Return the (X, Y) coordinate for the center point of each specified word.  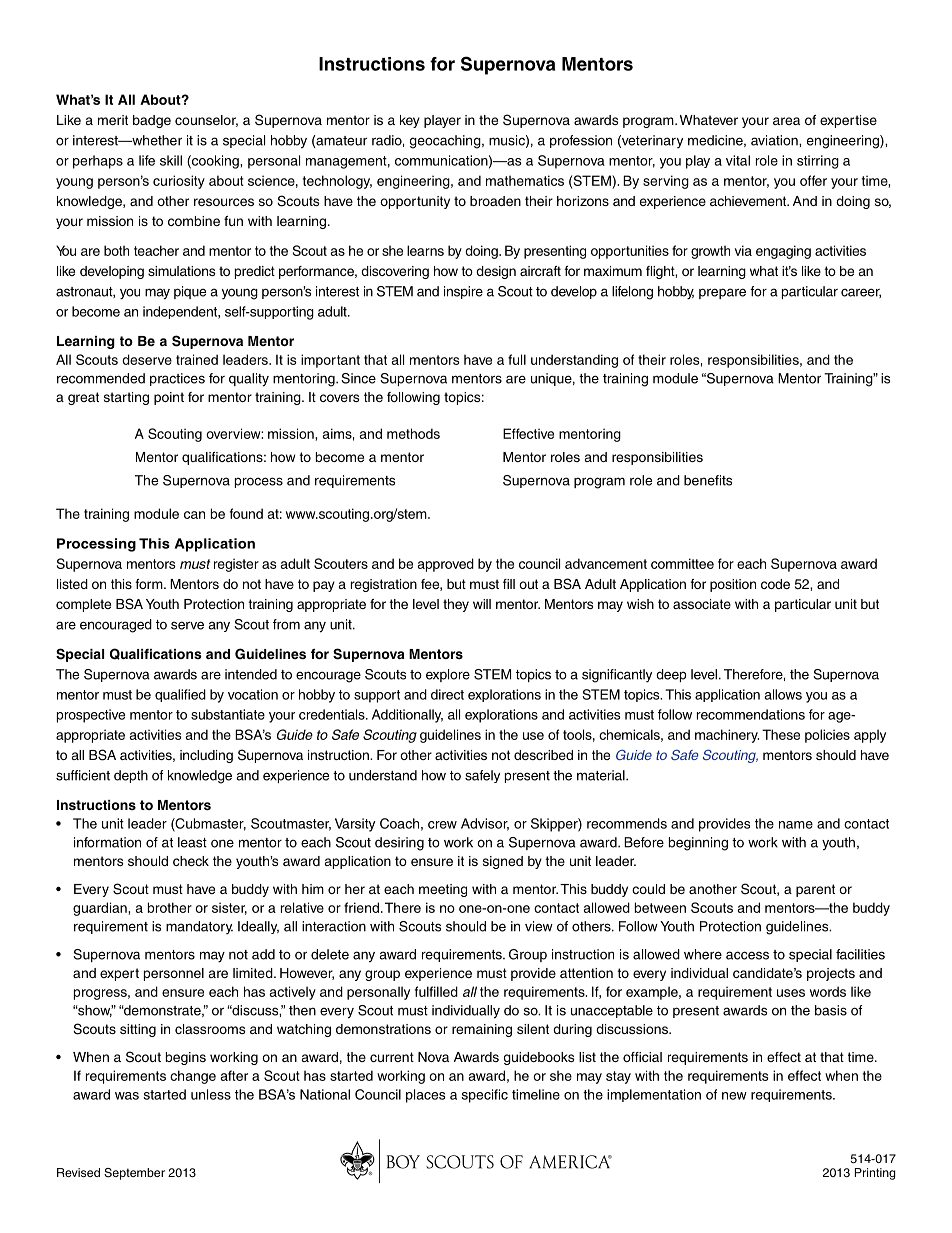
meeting (443, 890)
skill (171, 160)
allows (783, 694)
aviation (775, 140)
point (169, 398)
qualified (180, 695)
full (517, 359)
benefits (708, 480)
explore (448, 675)
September (134, 1174)
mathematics (525, 180)
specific (484, 1096)
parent (815, 890)
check (191, 861)
